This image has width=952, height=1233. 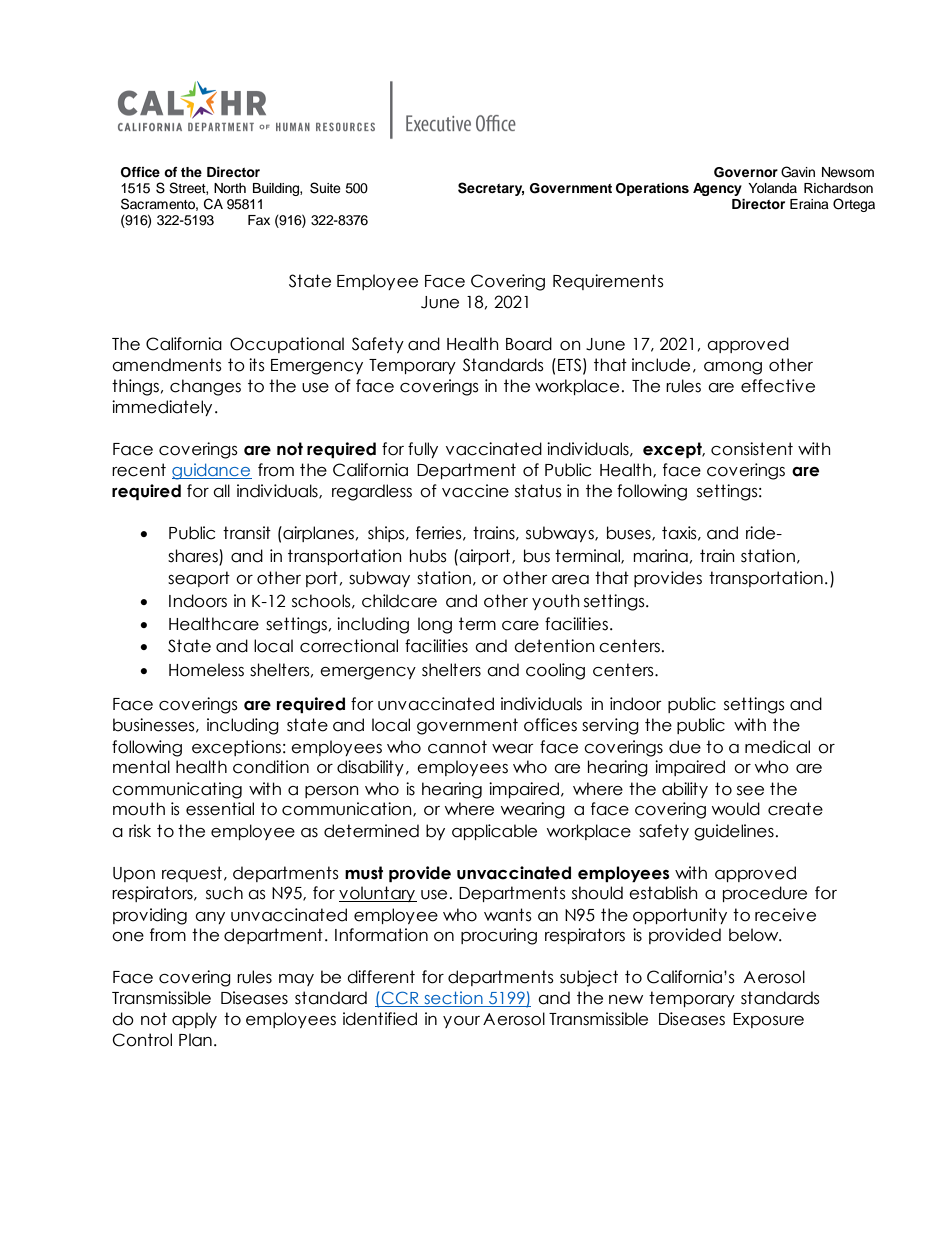 I want to click on Homeless, so click(x=206, y=670).
